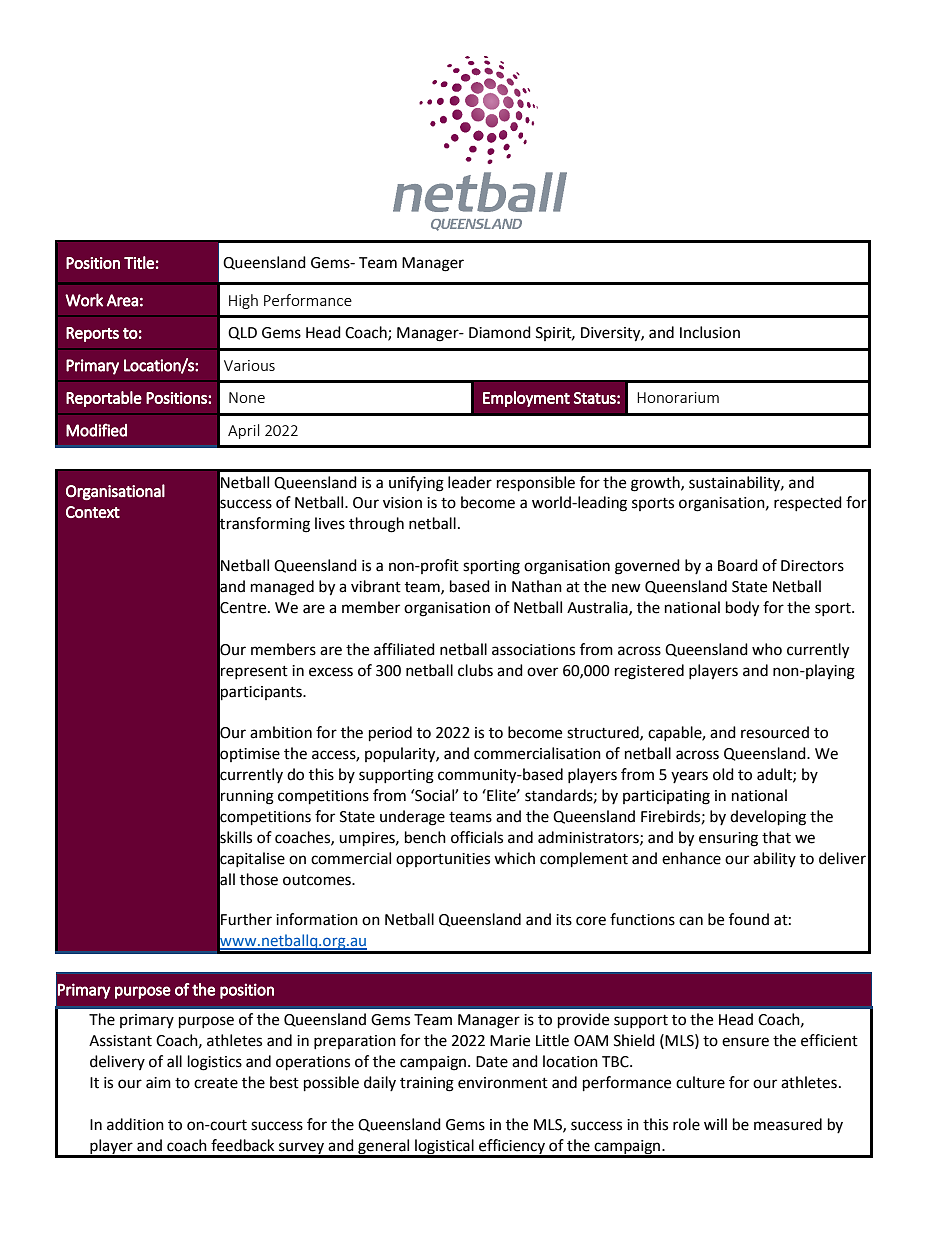 This page has height=1233, width=952. I want to click on ambition, so click(281, 732).
